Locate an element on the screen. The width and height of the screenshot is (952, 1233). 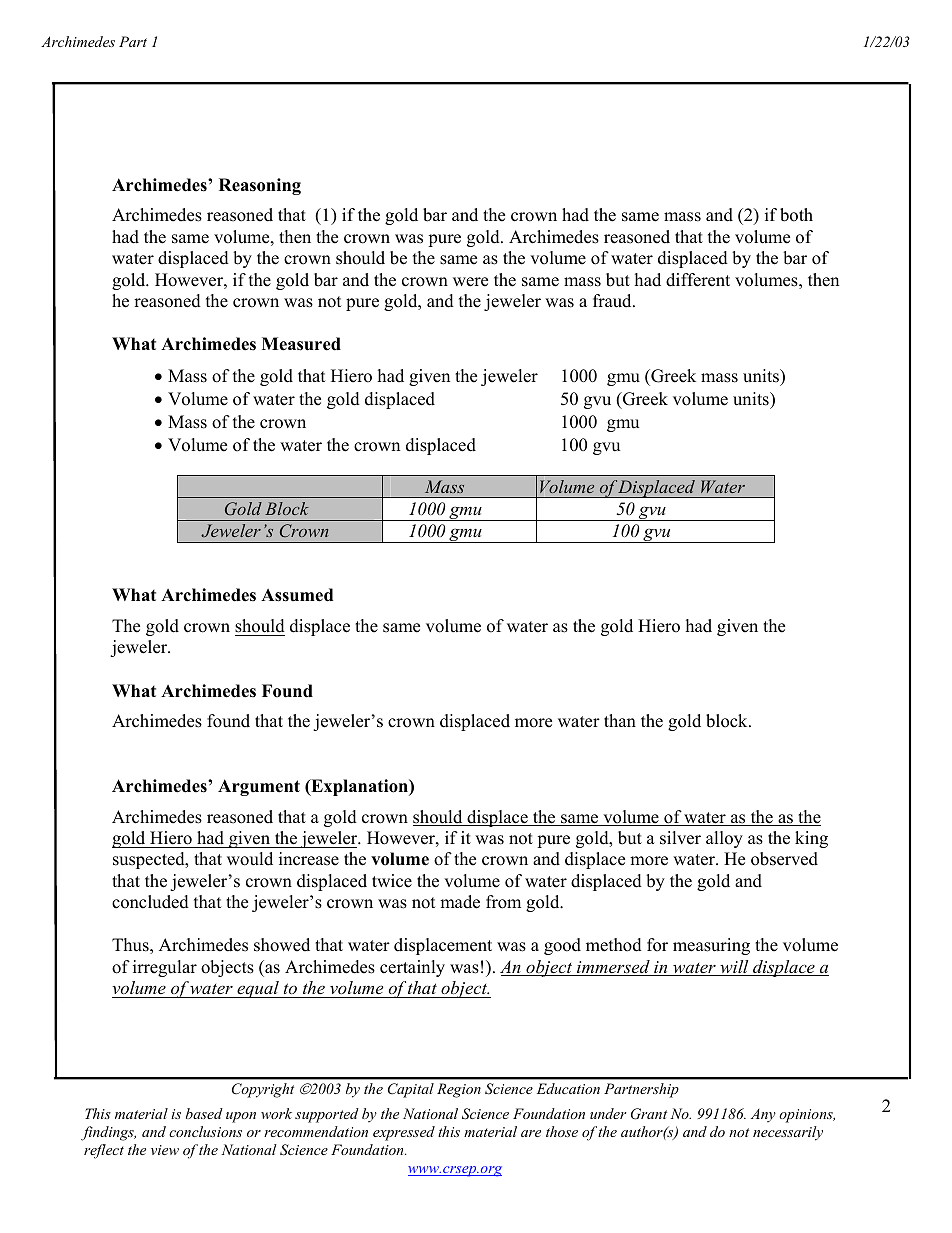
based is located at coordinates (204, 1113).
